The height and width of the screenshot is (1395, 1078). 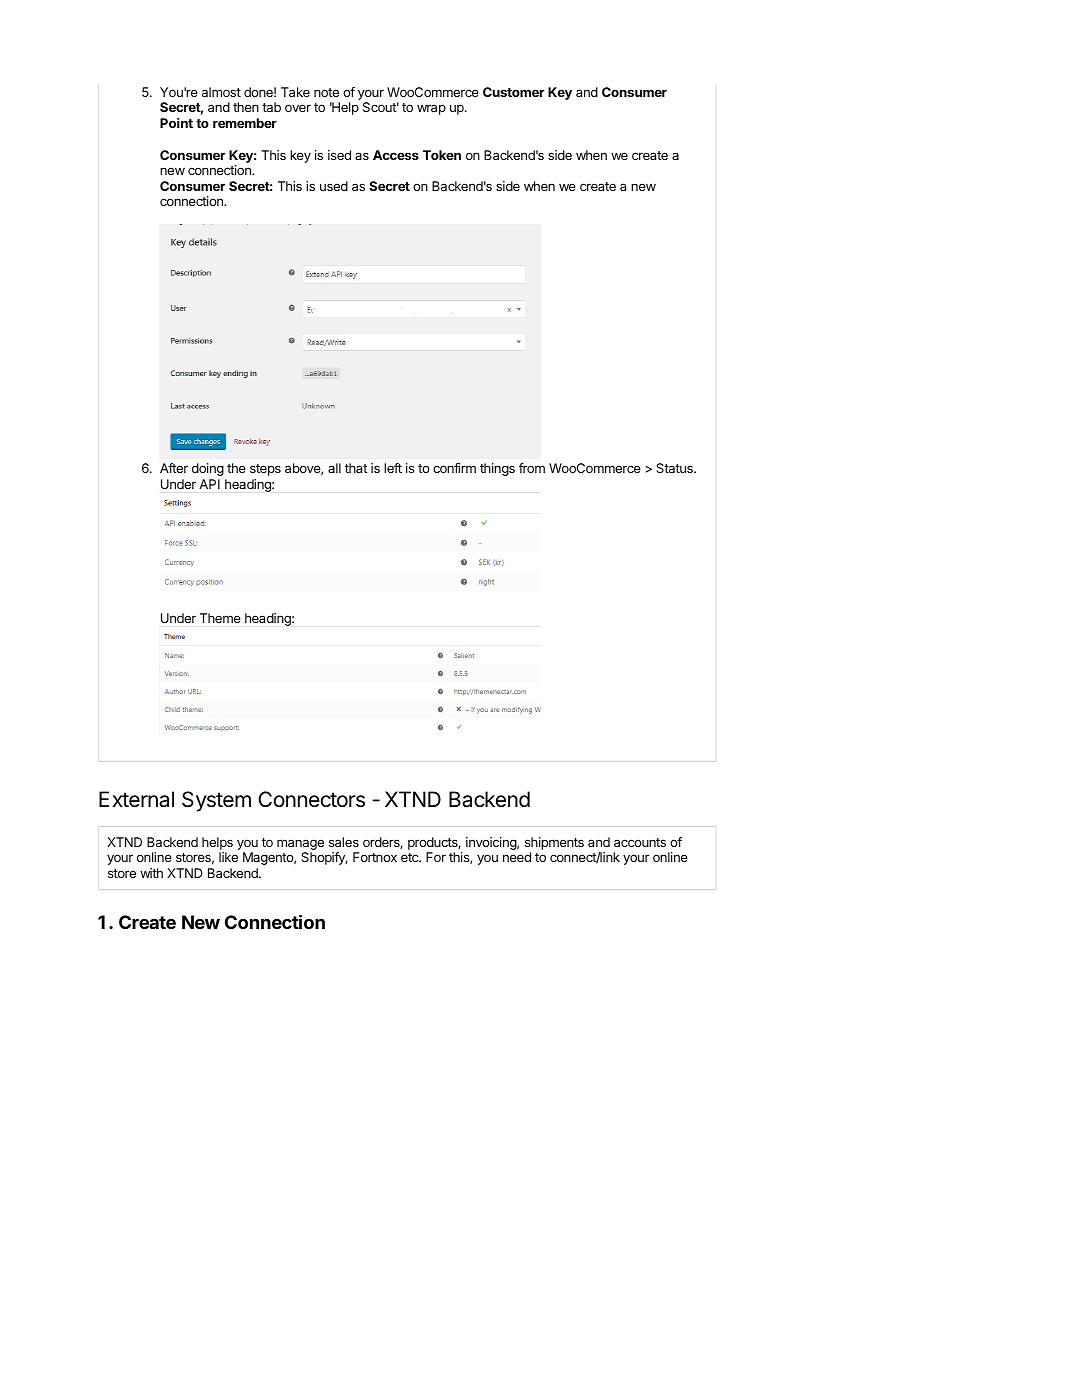 I want to click on Customer, so click(x=513, y=92).
